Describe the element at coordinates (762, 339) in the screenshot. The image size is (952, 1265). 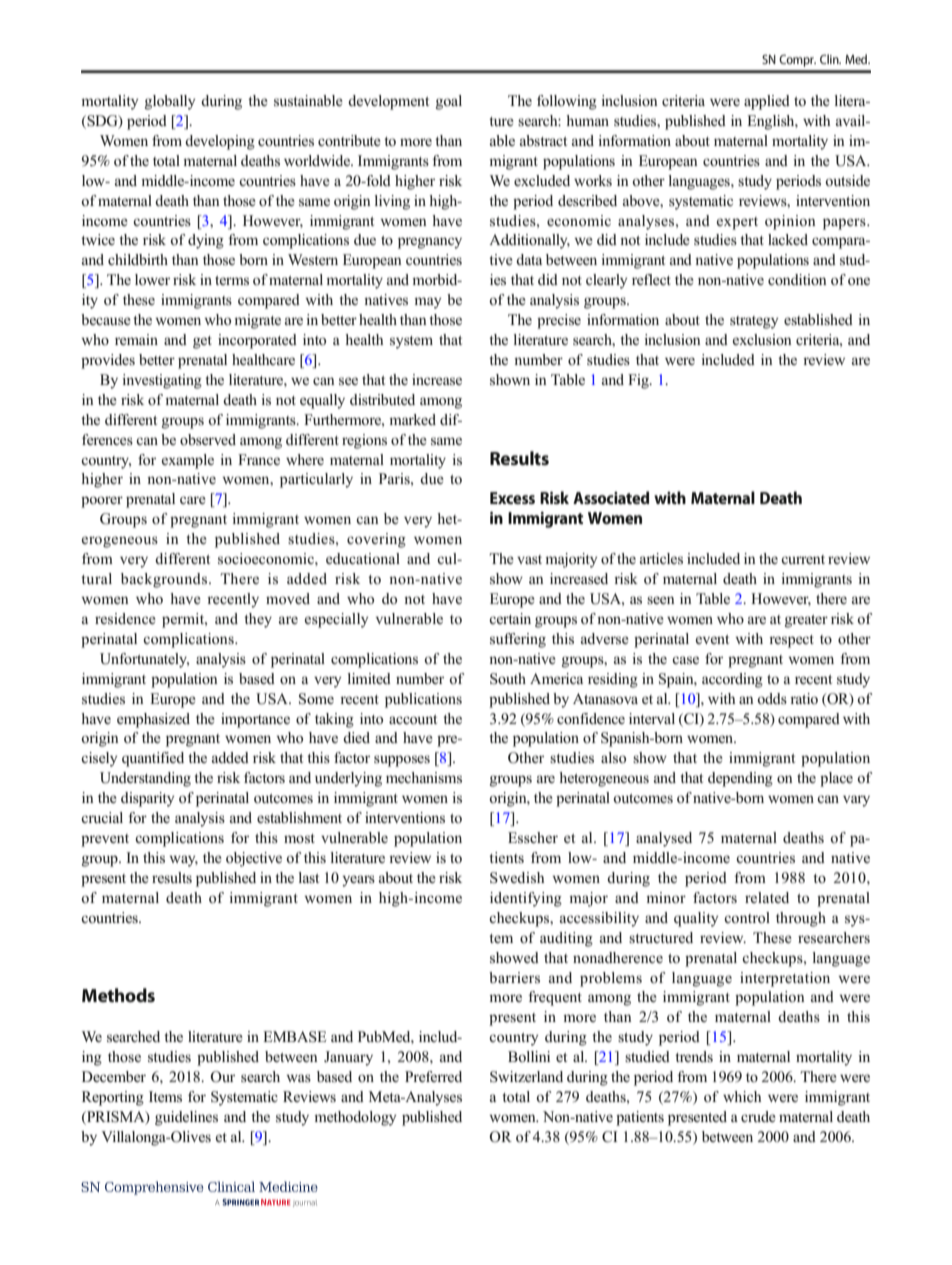
I see `exclusion` at that location.
